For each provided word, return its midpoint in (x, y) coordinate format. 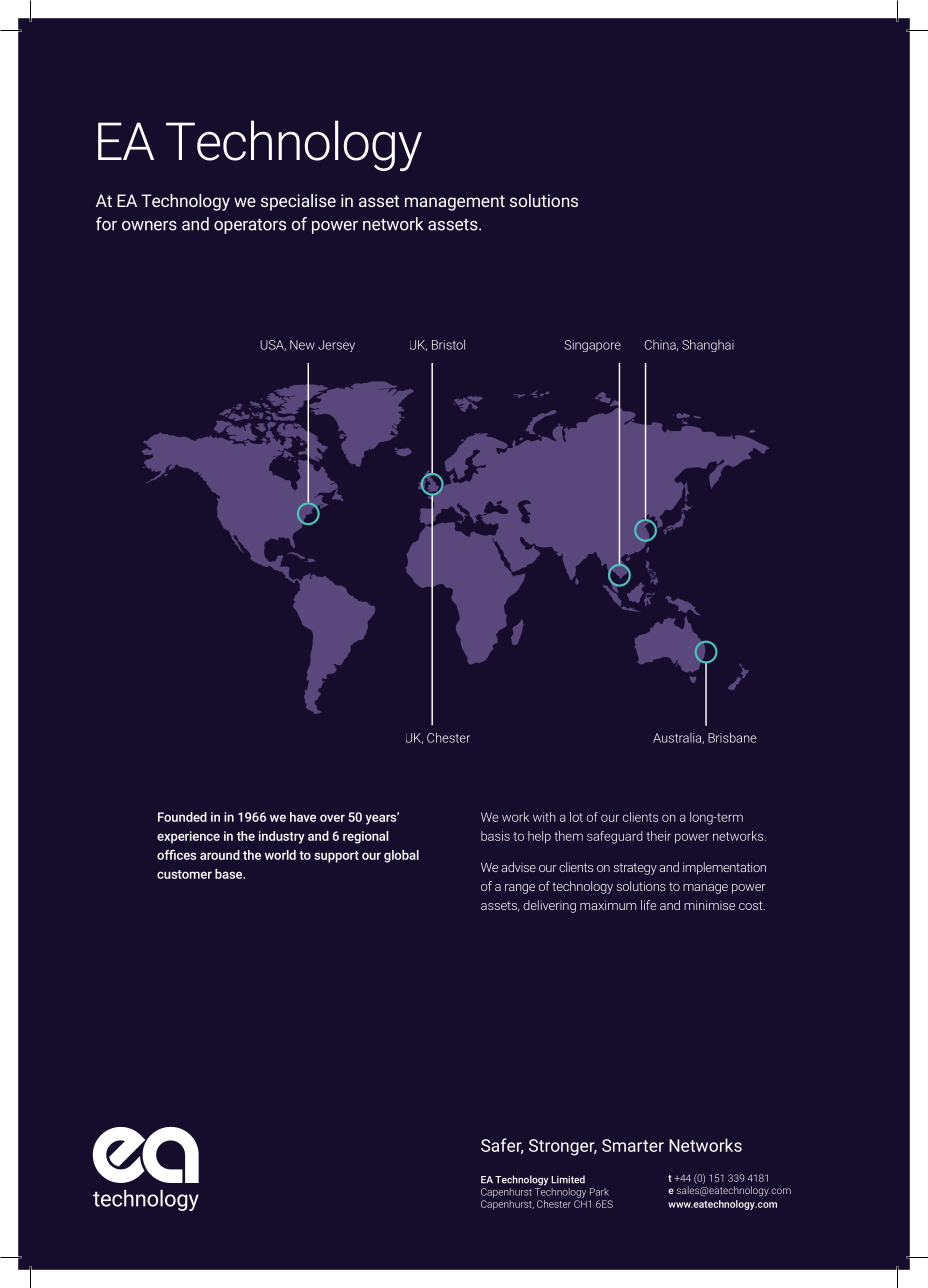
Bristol (448, 344)
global (401, 856)
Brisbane (732, 737)
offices (176, 855)
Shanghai (708, 345)
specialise (298, 202)
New (302, 345)
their (658, 836)
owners (149, 226)
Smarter (633, 1145)
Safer (502, 1146)
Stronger (563, 1147)
